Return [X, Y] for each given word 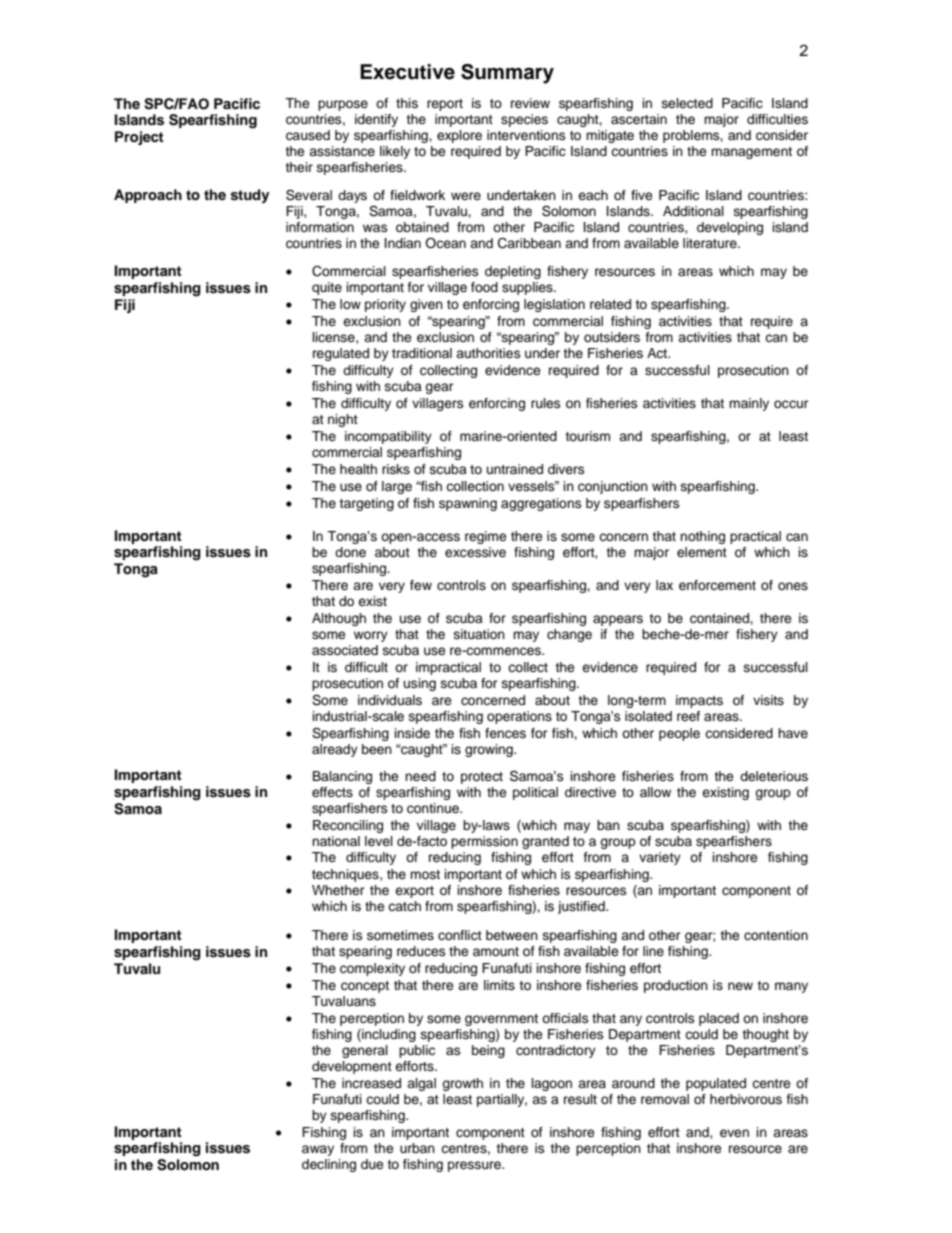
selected [687, 103]
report [445, 105]
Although [339, 619]
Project [139, 138]
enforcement [717, 585]
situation [479, 634]
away [318, 1150]
